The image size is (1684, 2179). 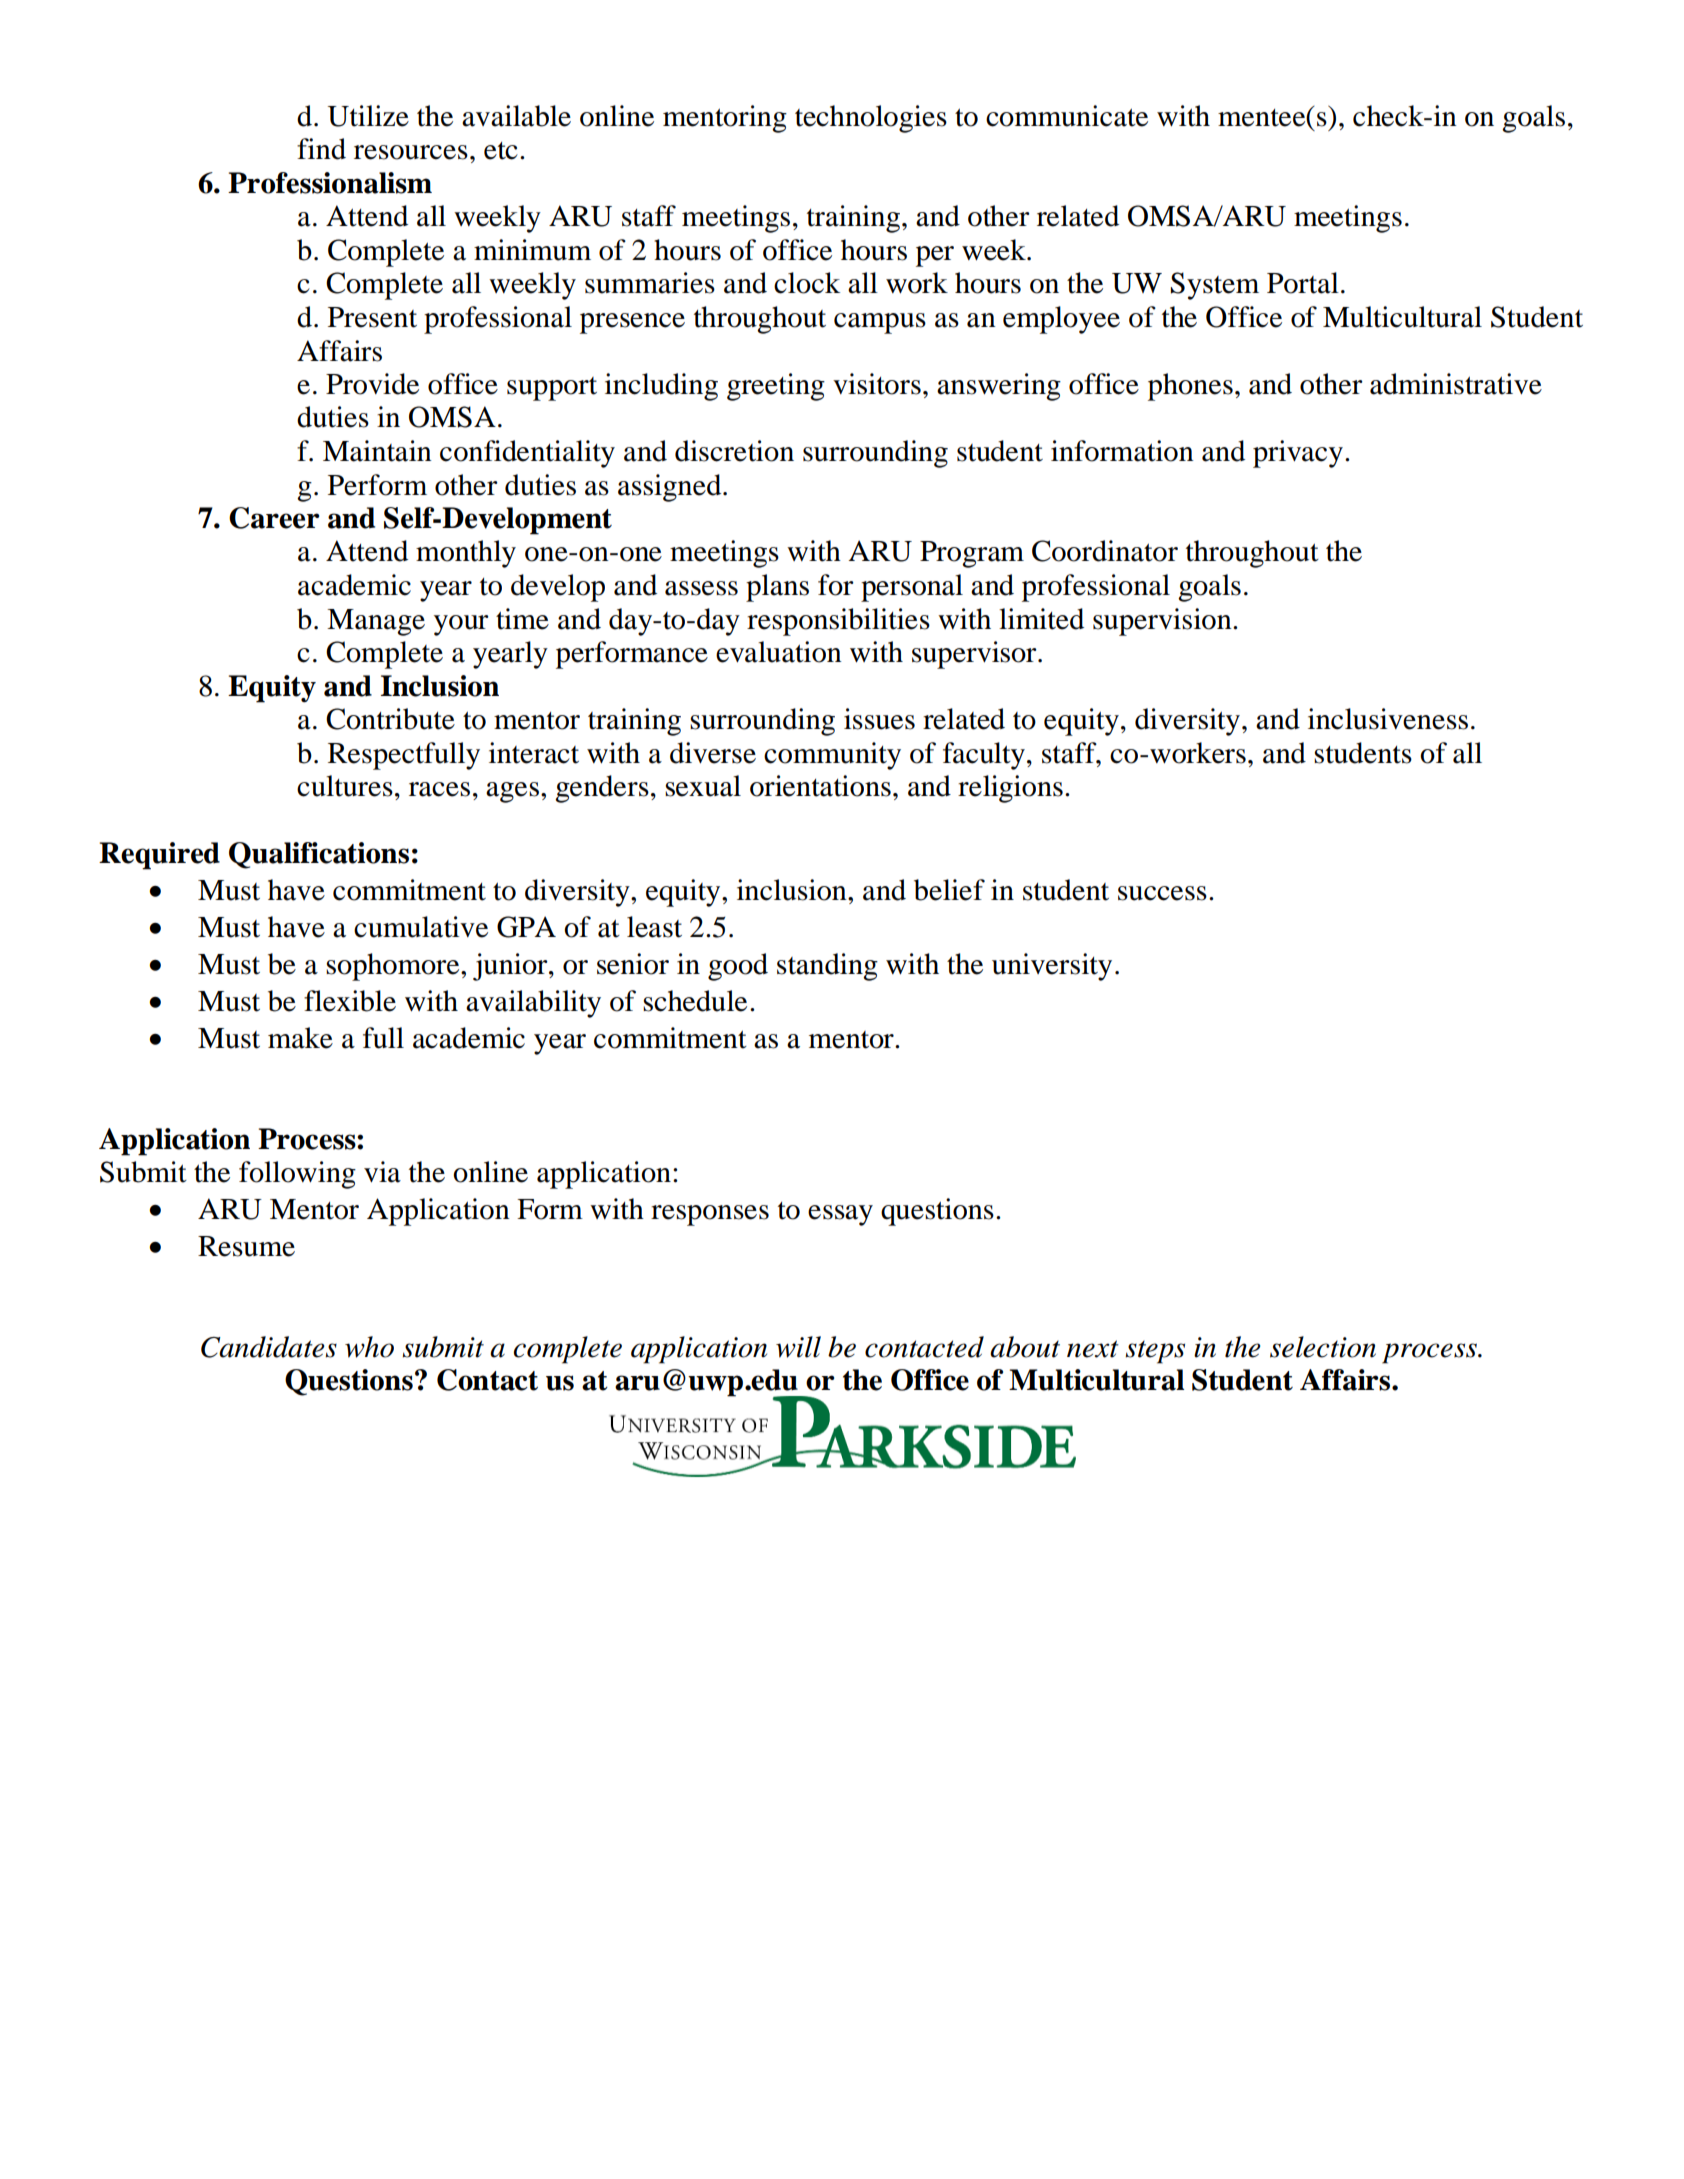 I want to click on technologies, so click(x=871, y=119).
